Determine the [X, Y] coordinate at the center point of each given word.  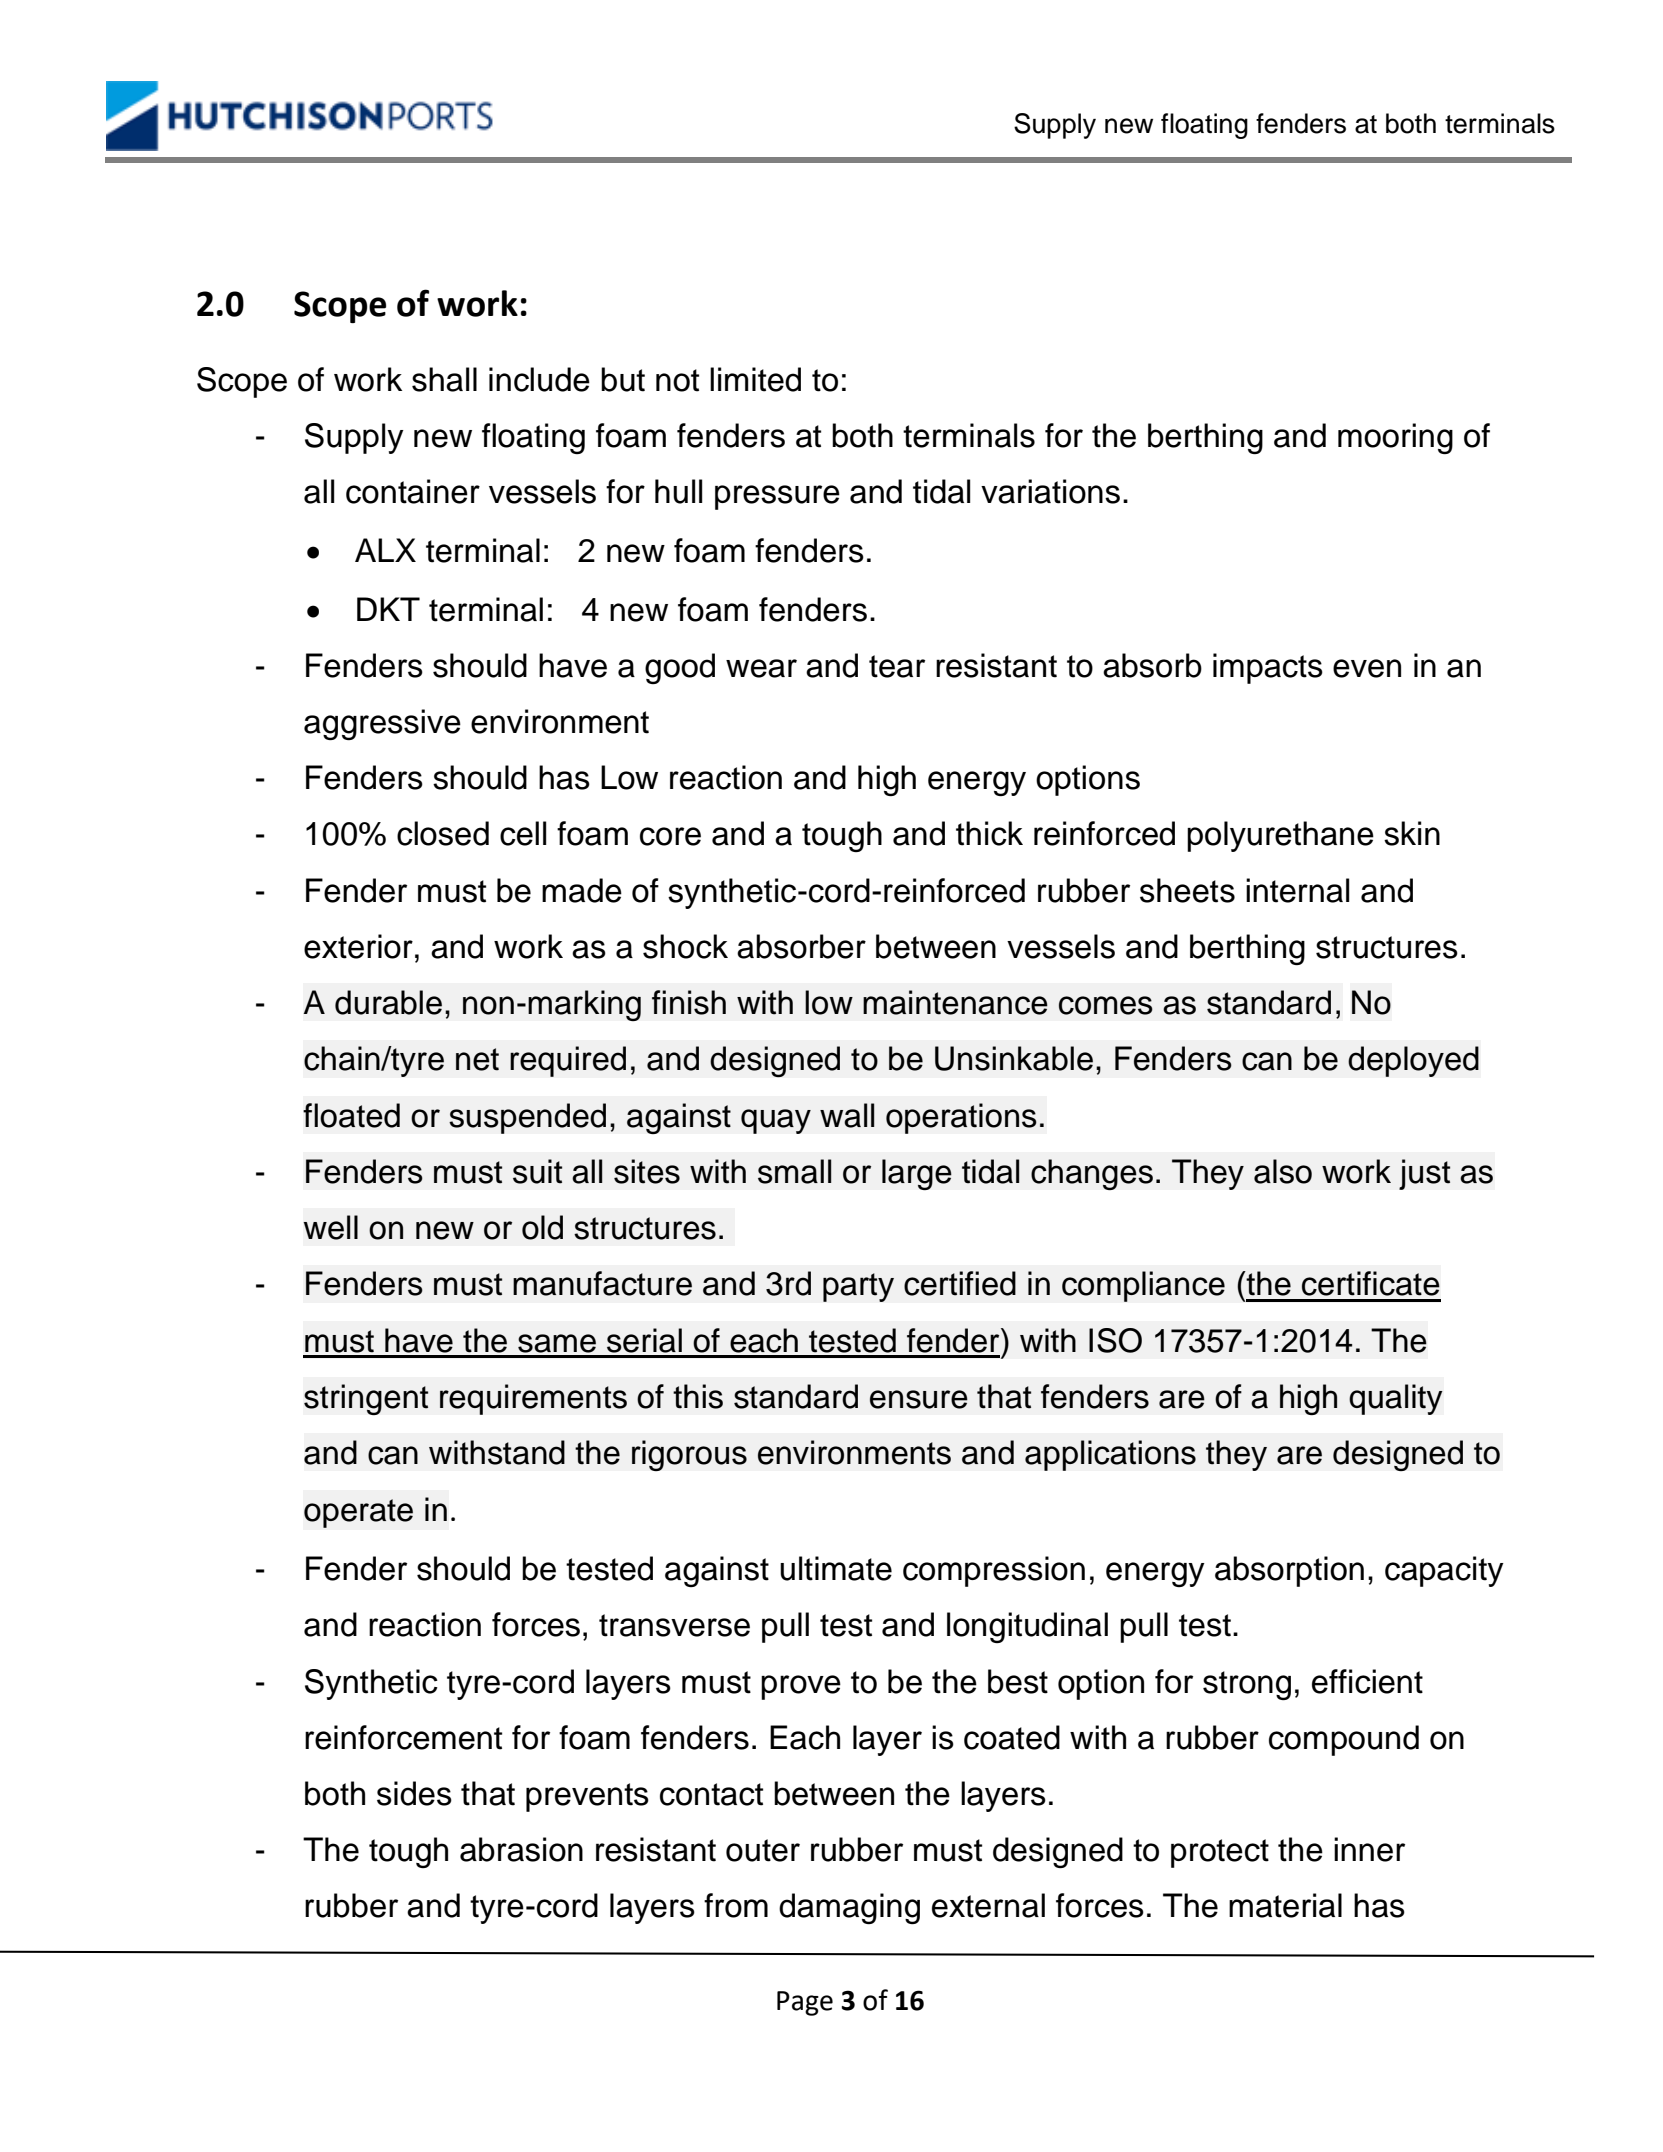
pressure [777, 497]
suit [537, 1171]
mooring [1395, 438]
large [917, 1174]
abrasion [521, 1849]
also [1283, 1171]
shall [444, 379]
